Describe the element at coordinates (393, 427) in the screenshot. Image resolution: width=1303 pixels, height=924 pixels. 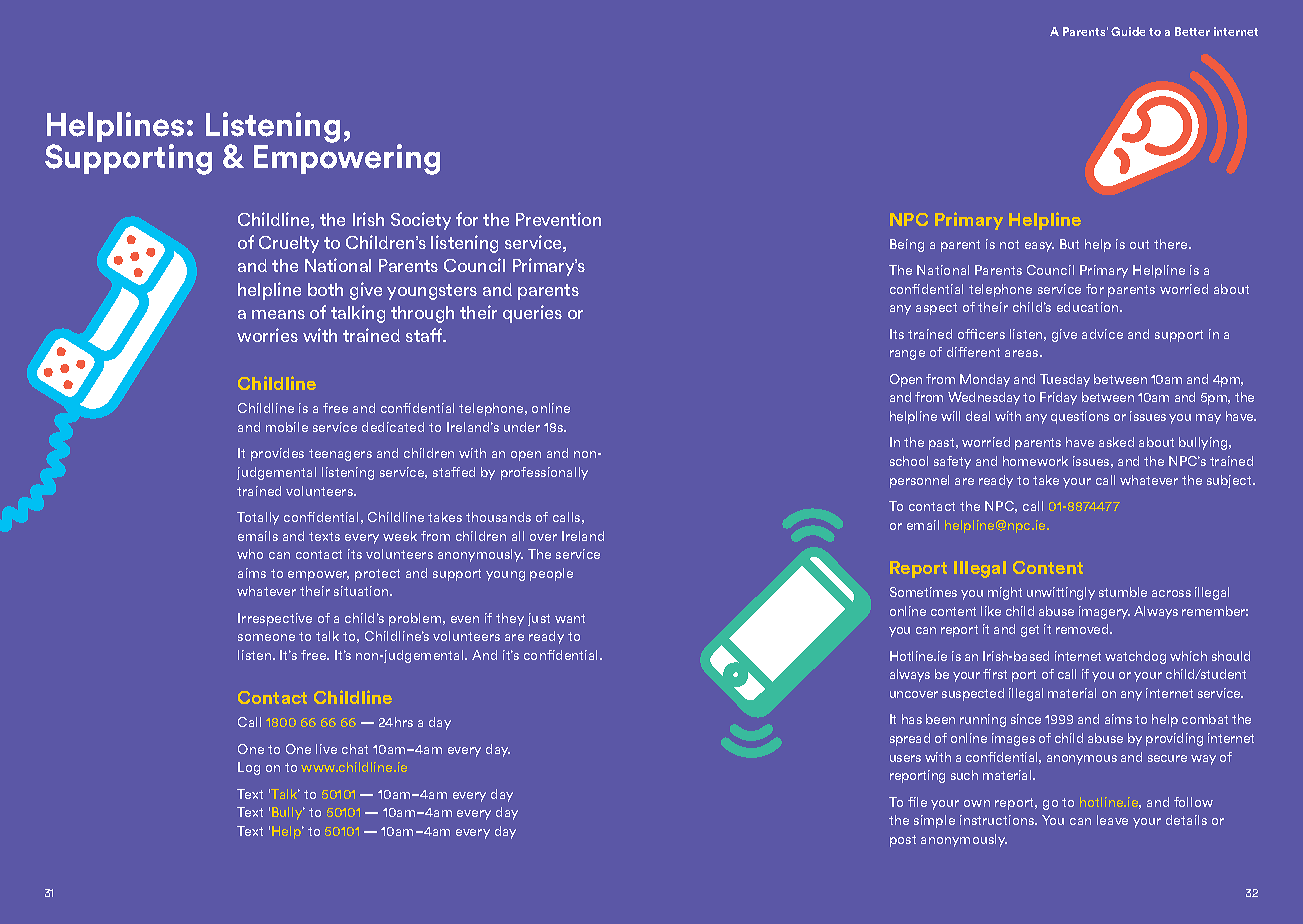
I see `dedicated` at that location.
